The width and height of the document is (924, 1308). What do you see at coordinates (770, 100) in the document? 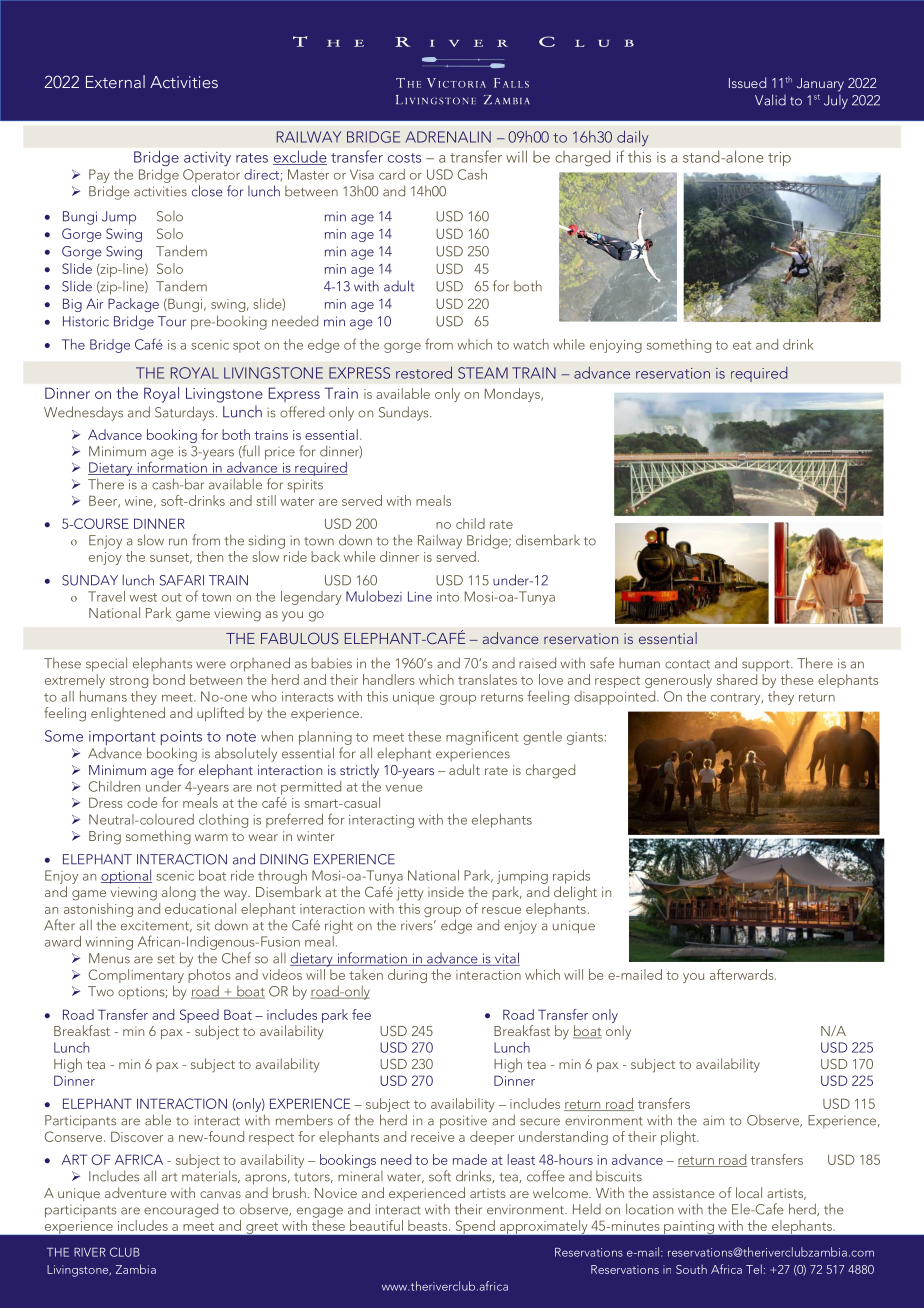
I see `Valid` at bounding box center [770, 100].
